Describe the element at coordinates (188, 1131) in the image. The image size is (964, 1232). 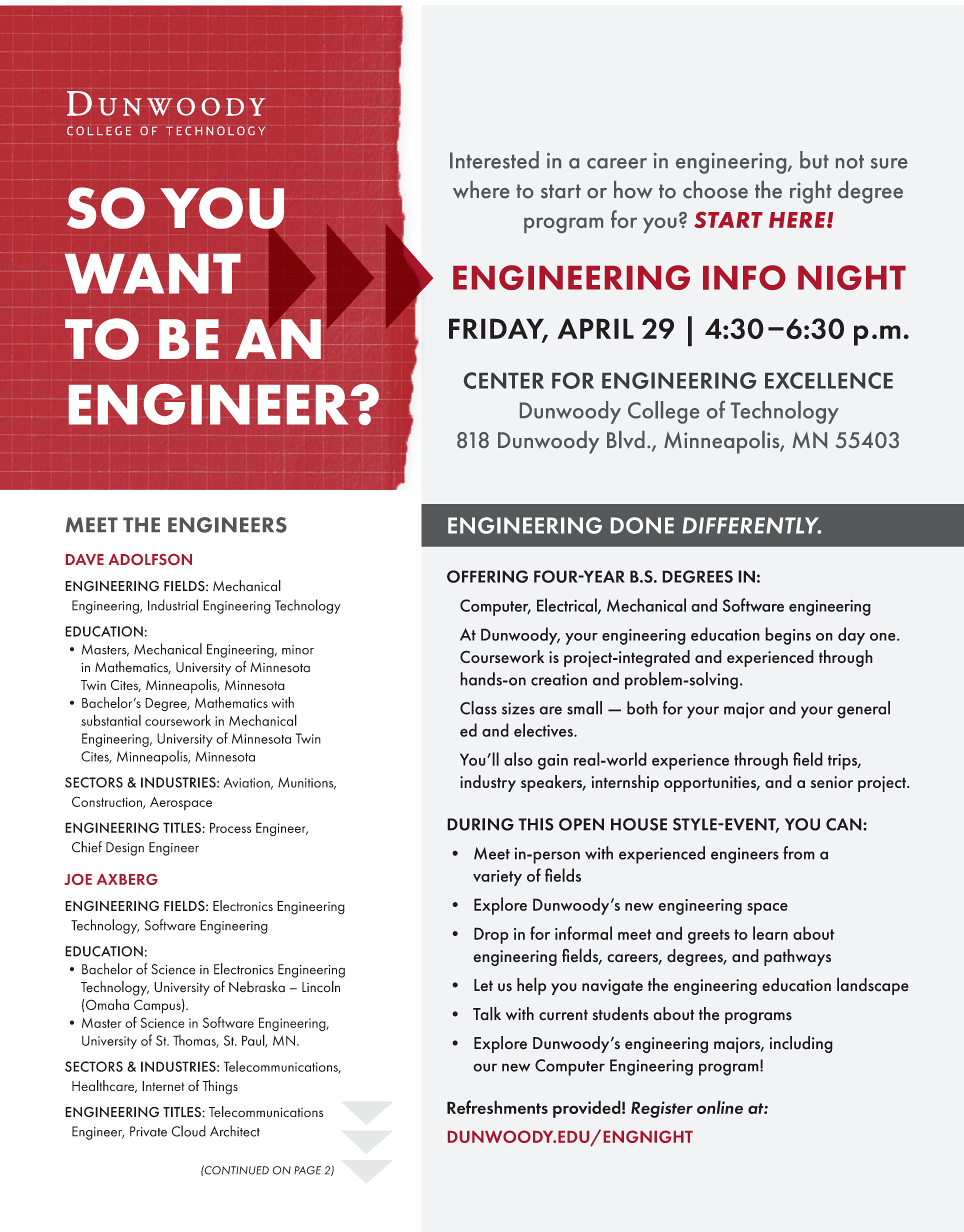
I see `Cloud` at that location.
